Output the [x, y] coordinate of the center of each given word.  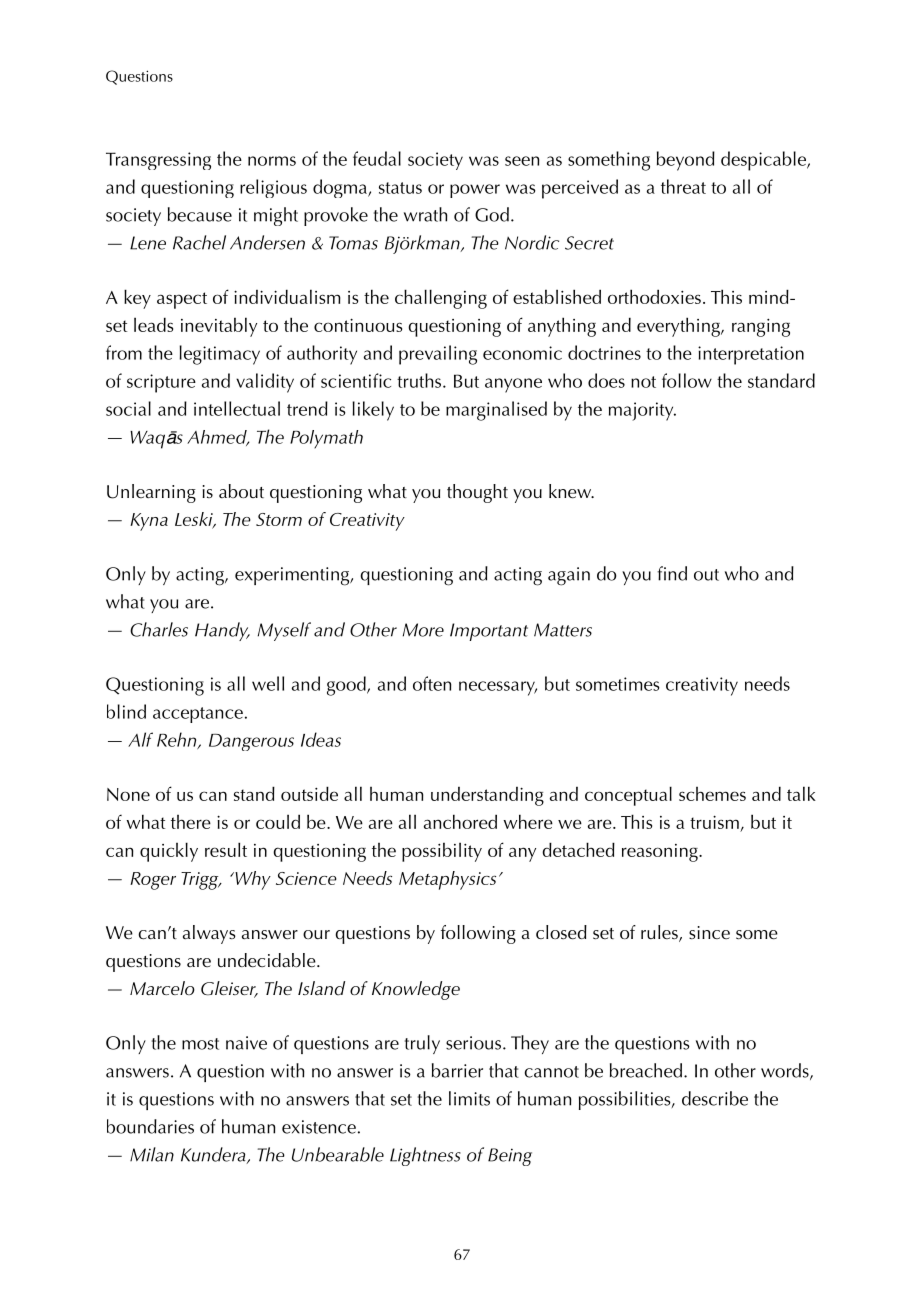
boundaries [150, 1126]
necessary [498, 688]
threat [683, 186]
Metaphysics [447, 880]
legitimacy [219, 355]
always [209, 934]
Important [489, 632]
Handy [222, 631]
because [200, 214]
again [569, 576]
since [709, 933]
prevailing [438, 355]
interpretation [751, 355]
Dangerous [251, 742]
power [475, 191]
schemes [712, 794]
